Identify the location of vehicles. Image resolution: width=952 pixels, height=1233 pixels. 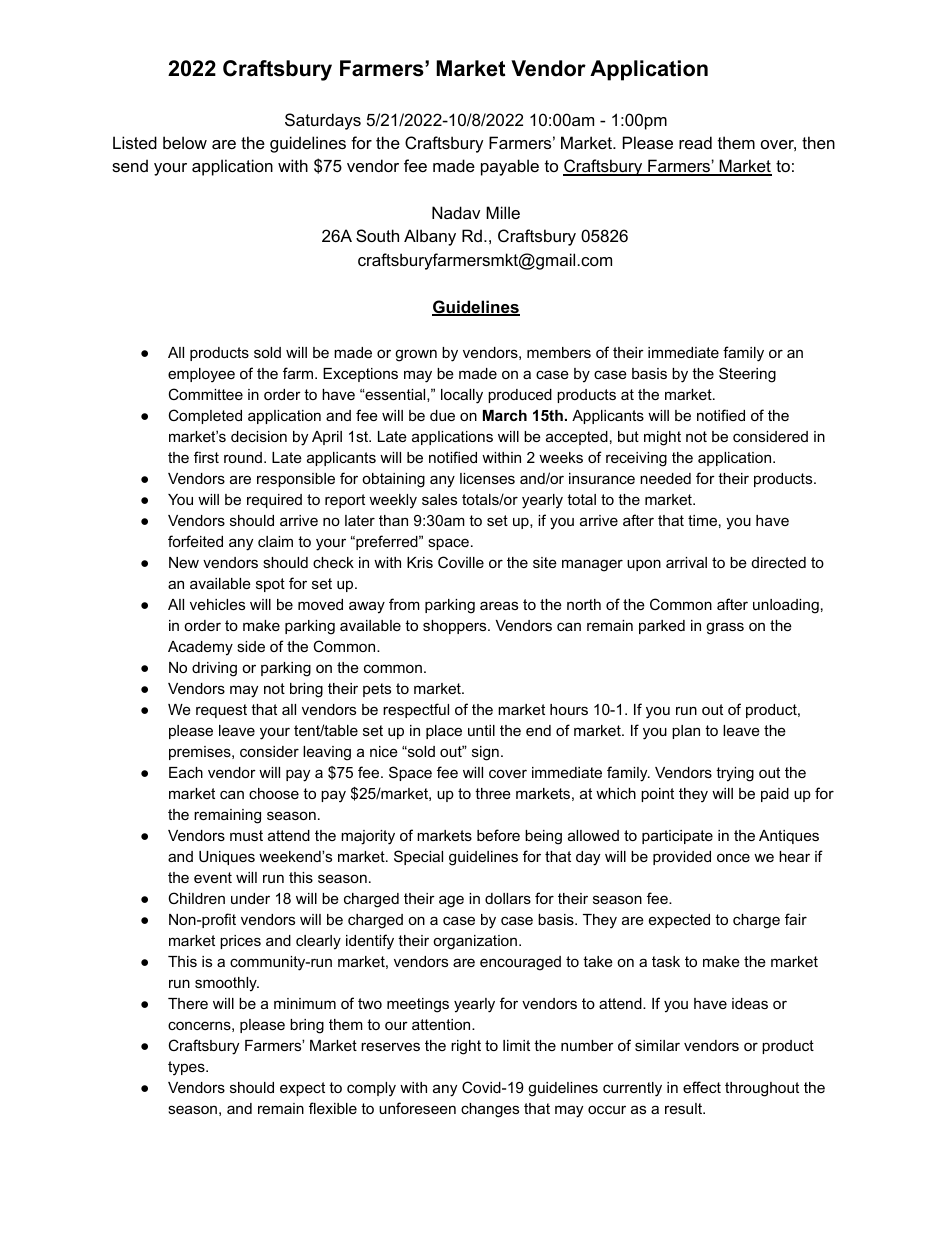
(217, 604).
